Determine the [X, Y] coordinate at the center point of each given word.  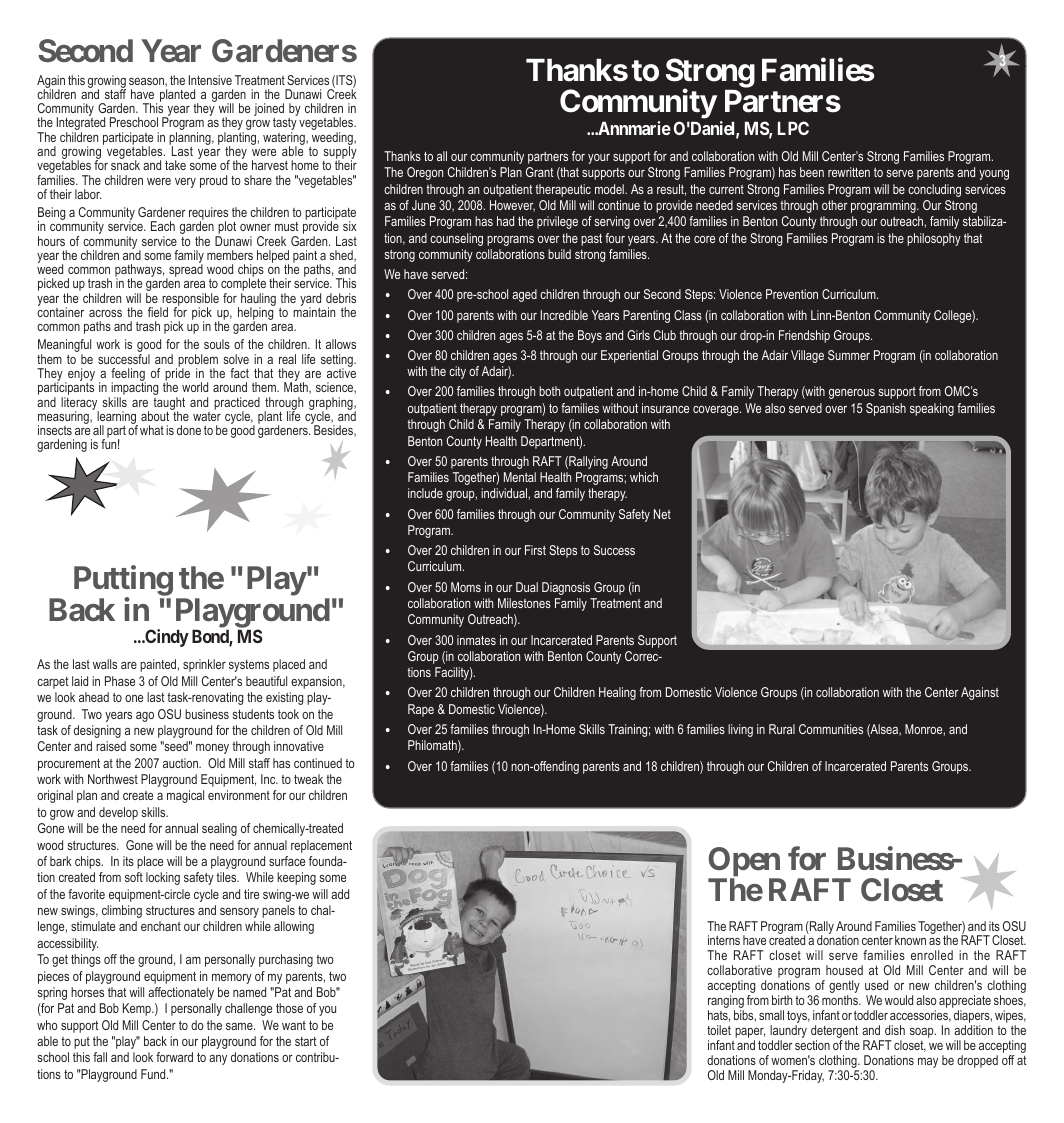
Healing [617, 693]
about [156, 415]
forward [174, 1057]
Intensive [210, 80]
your [599, 159]
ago [145, 717]
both [549, 391]
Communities [831, 729]
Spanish [886, 409]
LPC [793, 128]
